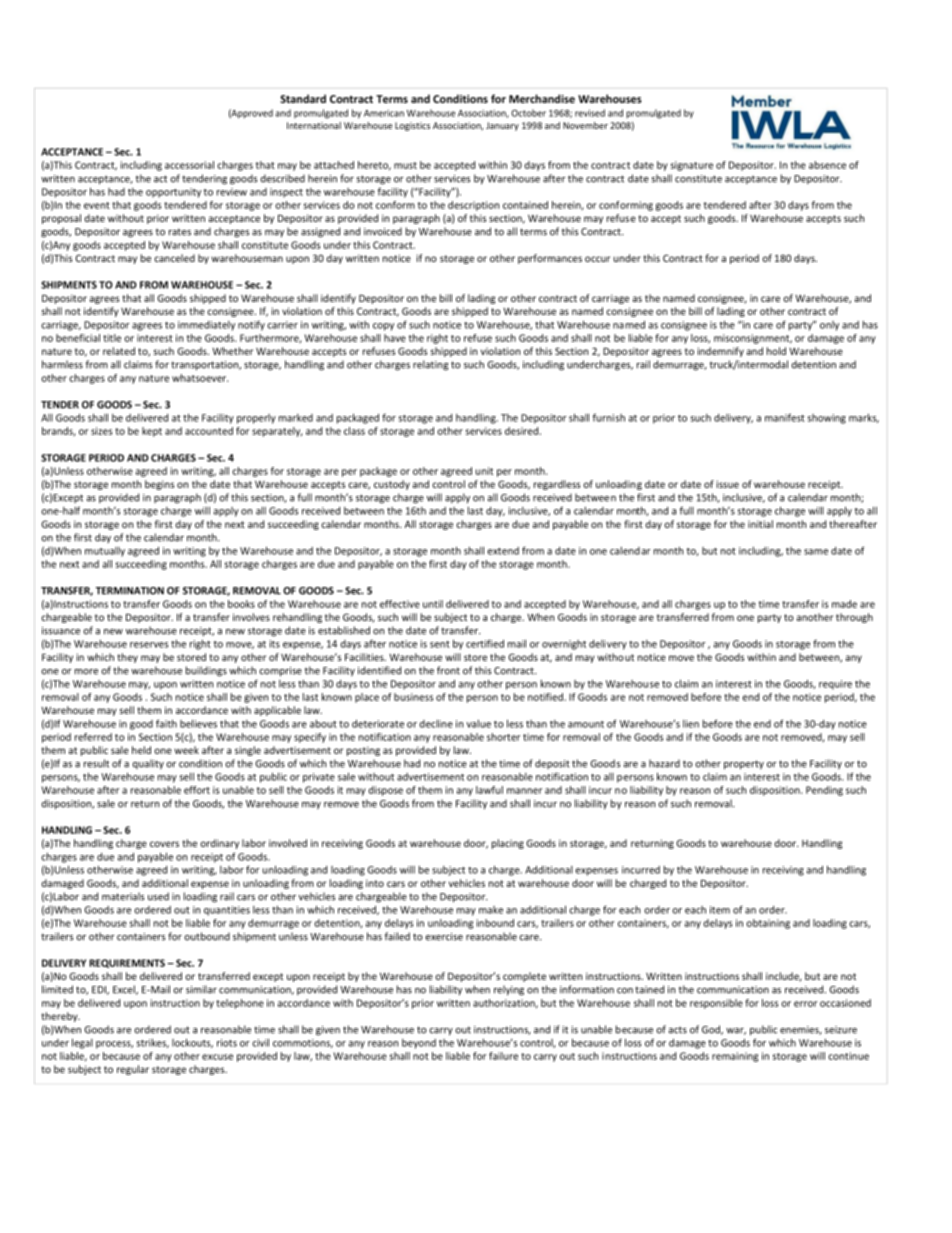  I want to click on manifest, so click(785, 417).
